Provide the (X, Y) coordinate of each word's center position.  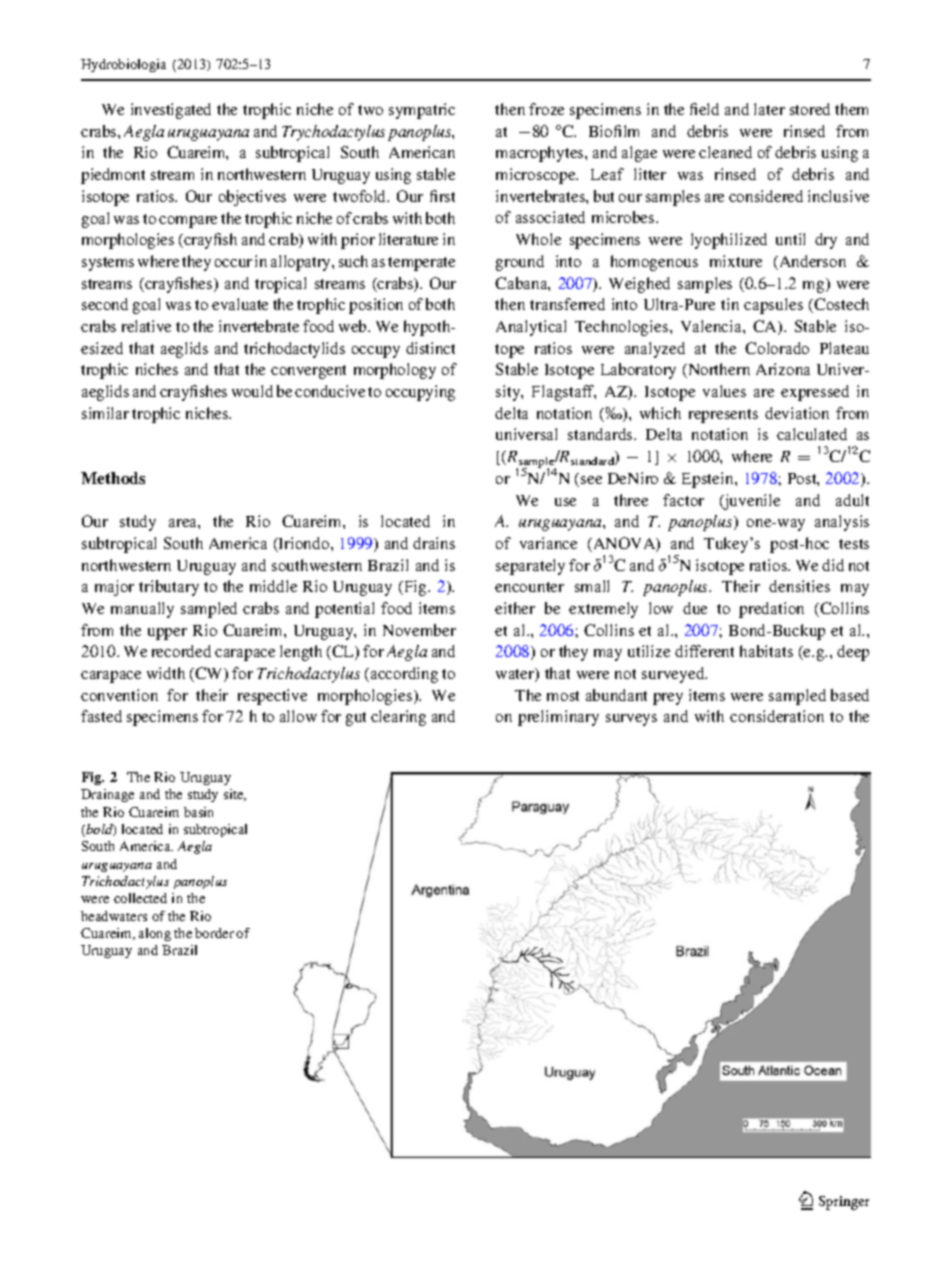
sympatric (422, 111)
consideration (777, 716)
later (769, 109)
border (214, 933)
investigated (171, 111)
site (235, 795)
